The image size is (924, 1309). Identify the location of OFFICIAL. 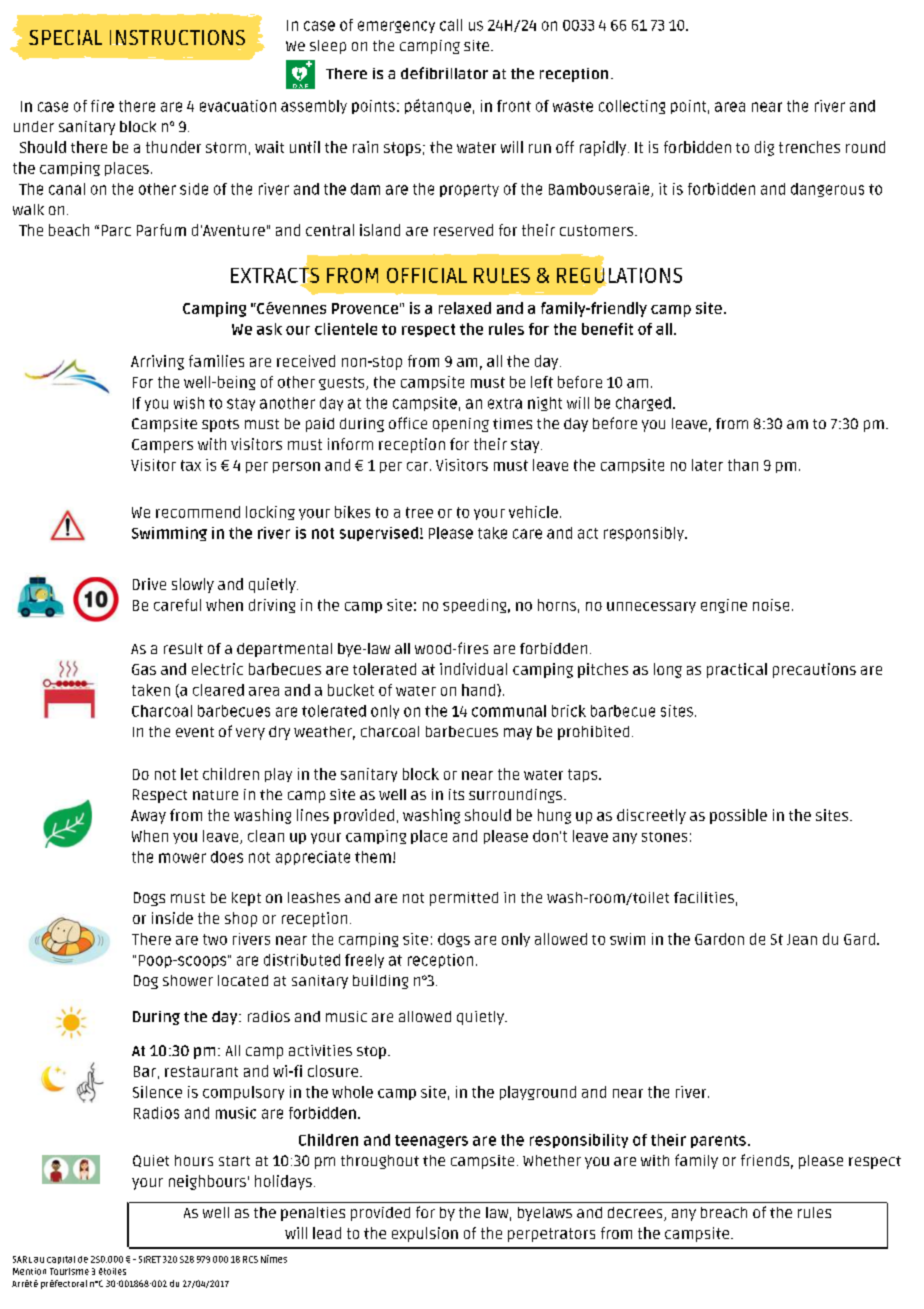
(427, 275).
